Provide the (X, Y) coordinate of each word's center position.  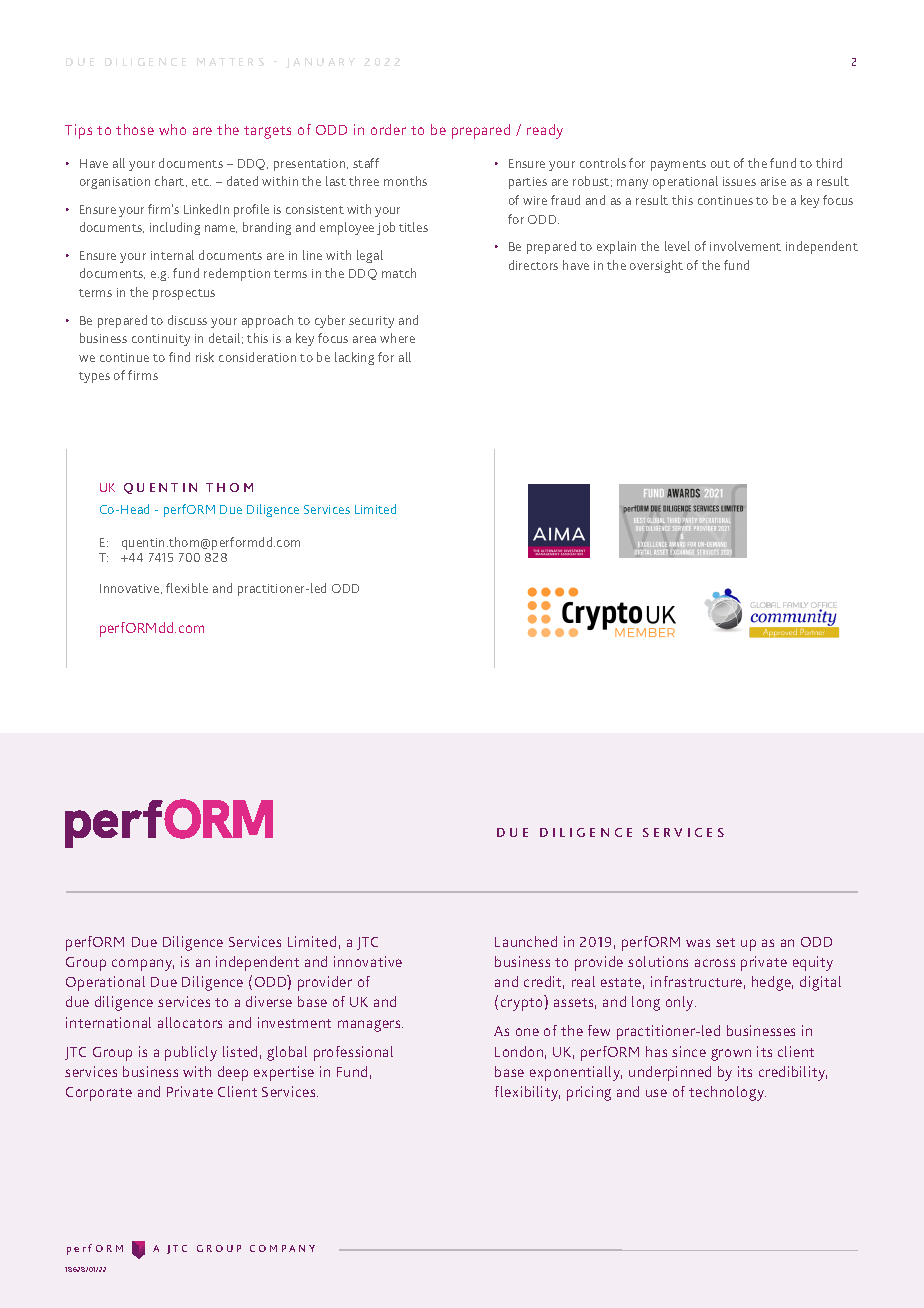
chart (171, 181)
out (720, 164)
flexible (187, 588)
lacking (354, 358)
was (698, 943)
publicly (191, 1053)
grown (731, 1055)
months (405, 181)
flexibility (527, 1093)
